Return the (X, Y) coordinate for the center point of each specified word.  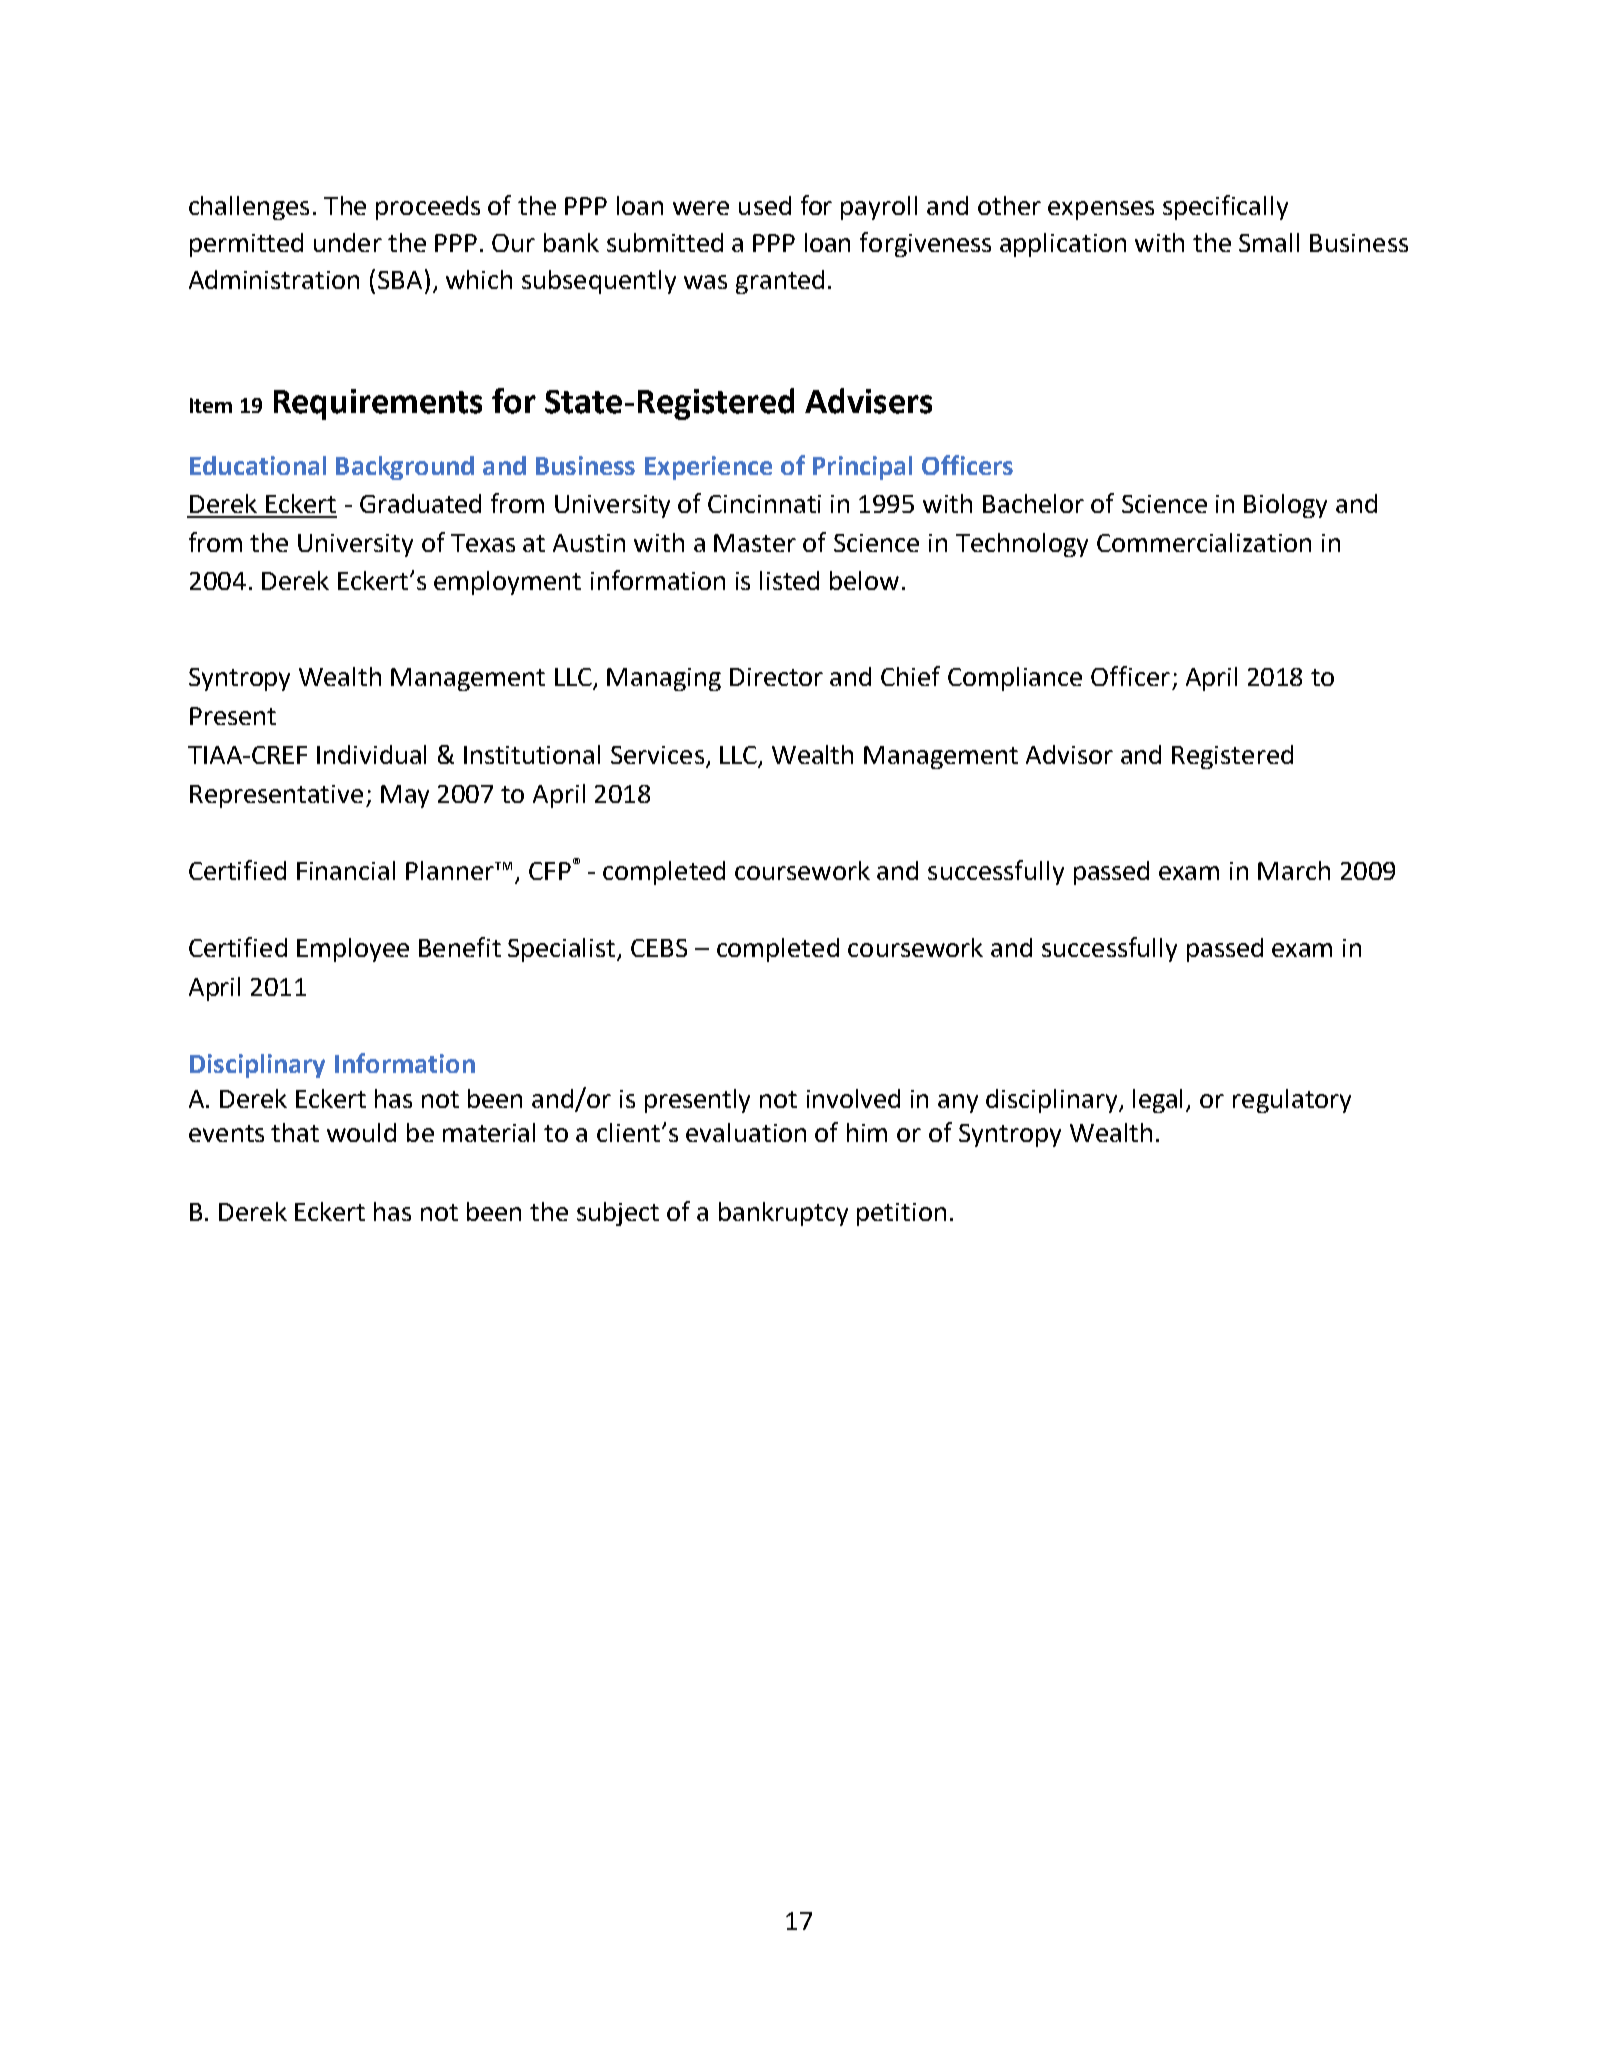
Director (776, 677)
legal (1157, 1101)
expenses (1101, 210)
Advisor (1069, 754)
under (348, 242)
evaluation (746, 1132)
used (765, 205)
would (361, 1132)
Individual (371, 754)
